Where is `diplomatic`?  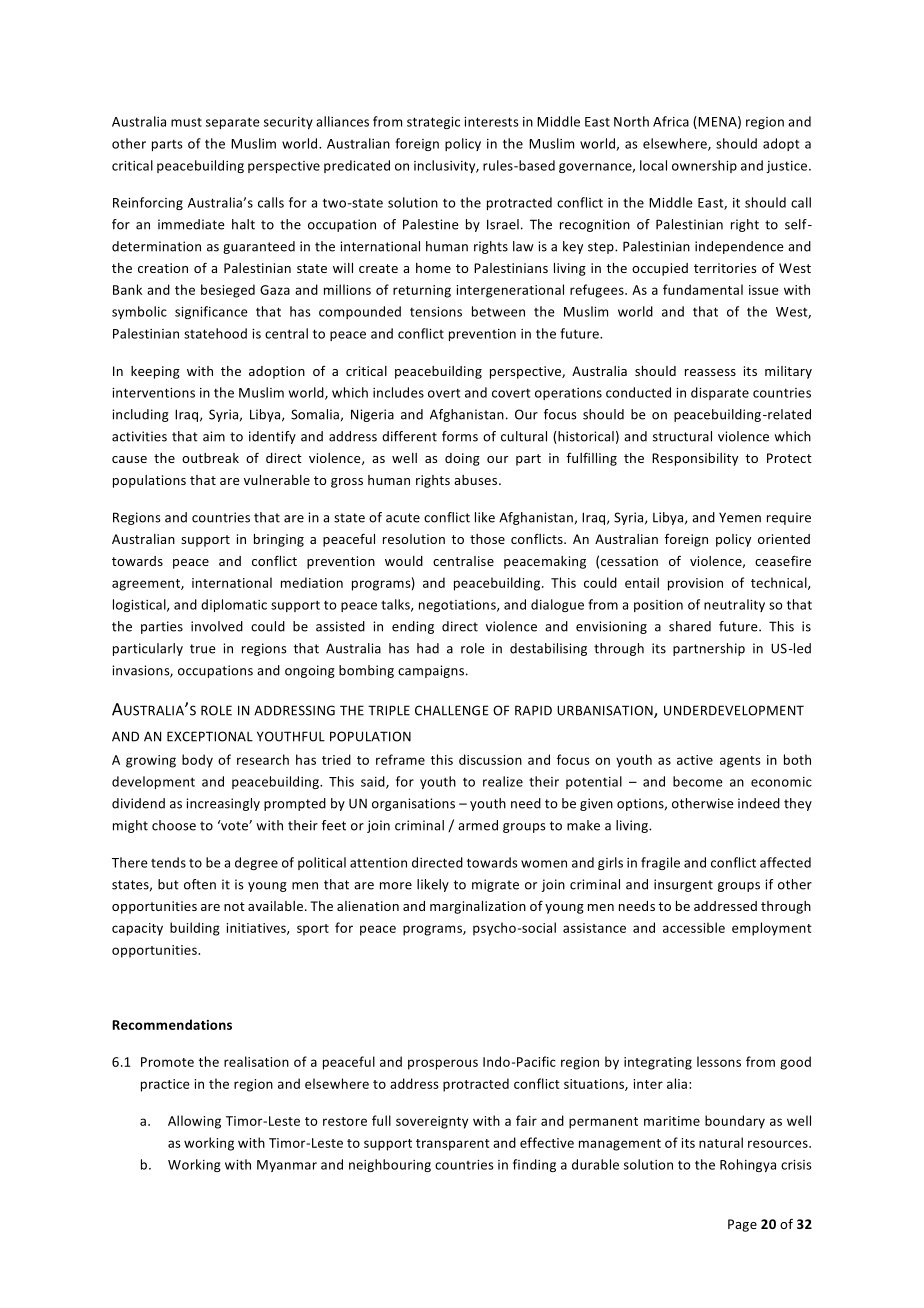
diplomatic is located at coordinates (234, 605).
